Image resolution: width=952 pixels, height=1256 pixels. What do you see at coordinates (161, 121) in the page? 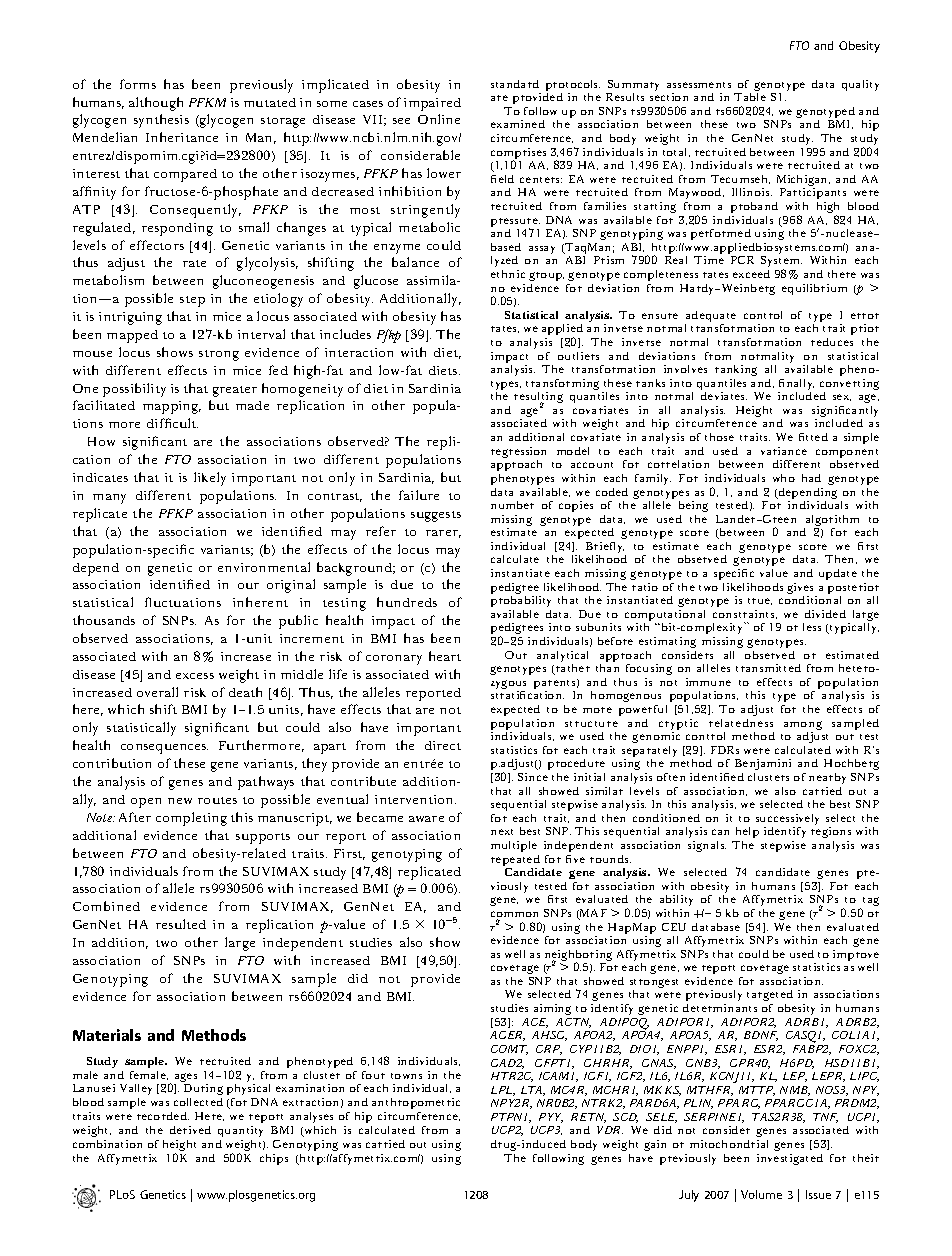
I see `synthesis` at bounding box center [161, 121].
